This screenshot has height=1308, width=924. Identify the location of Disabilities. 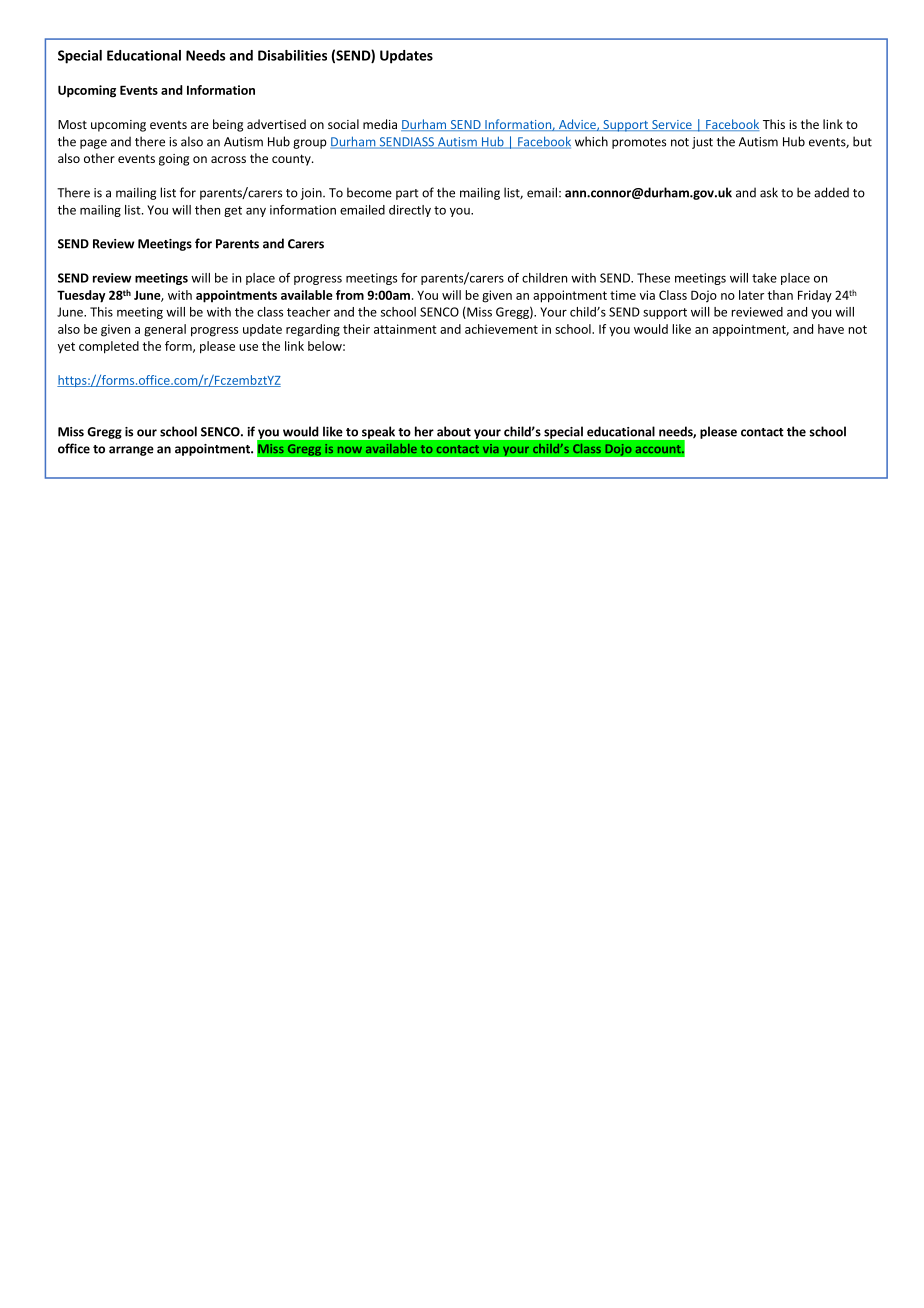
(292, 55).
